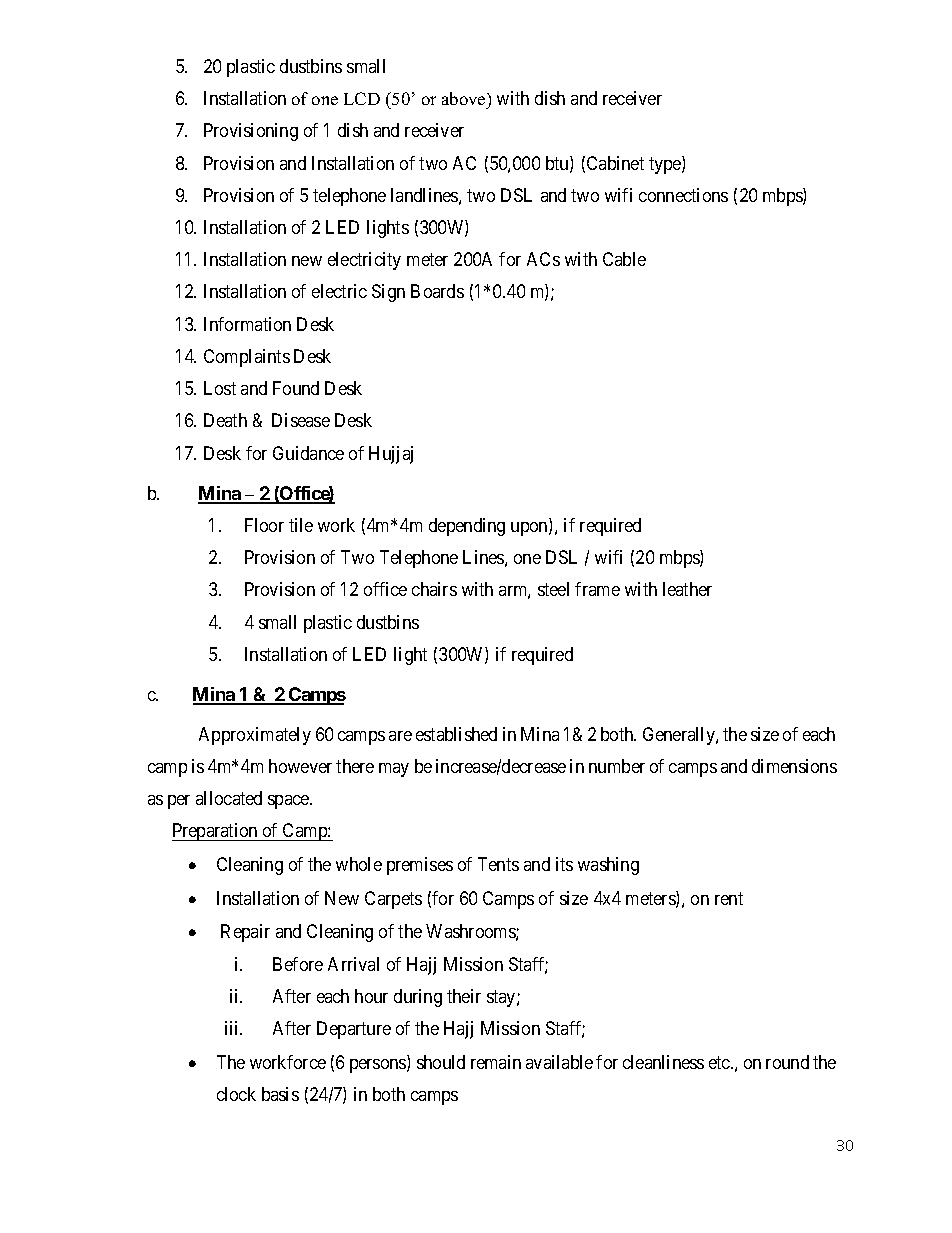 The image size is (952, 1233). What do you see at coordinates (465, 98) in the screenshot?
I see `above` at bounding box center [465, 98].
